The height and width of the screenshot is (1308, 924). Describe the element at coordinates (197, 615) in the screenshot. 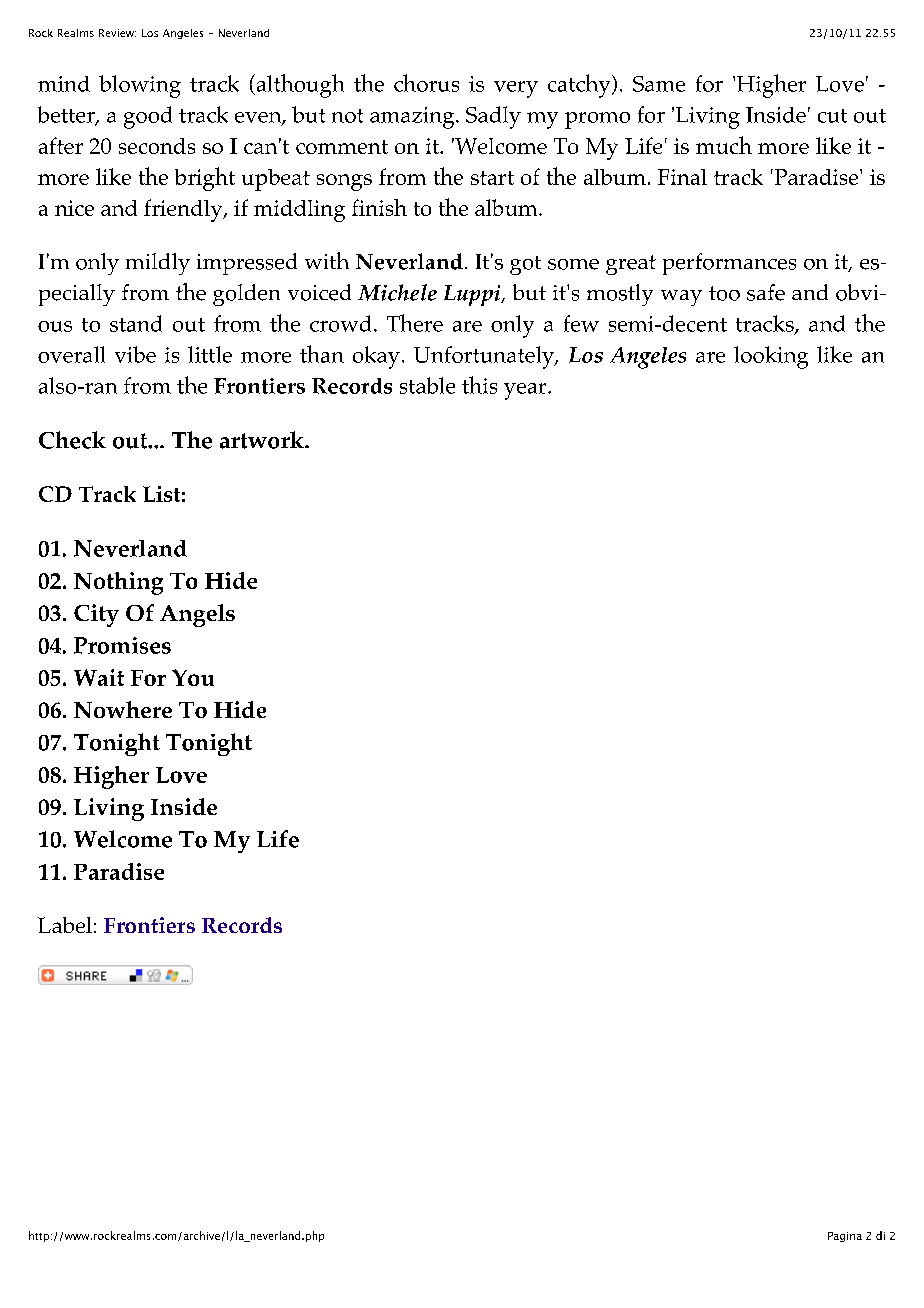

I see `Angels` at that location.
